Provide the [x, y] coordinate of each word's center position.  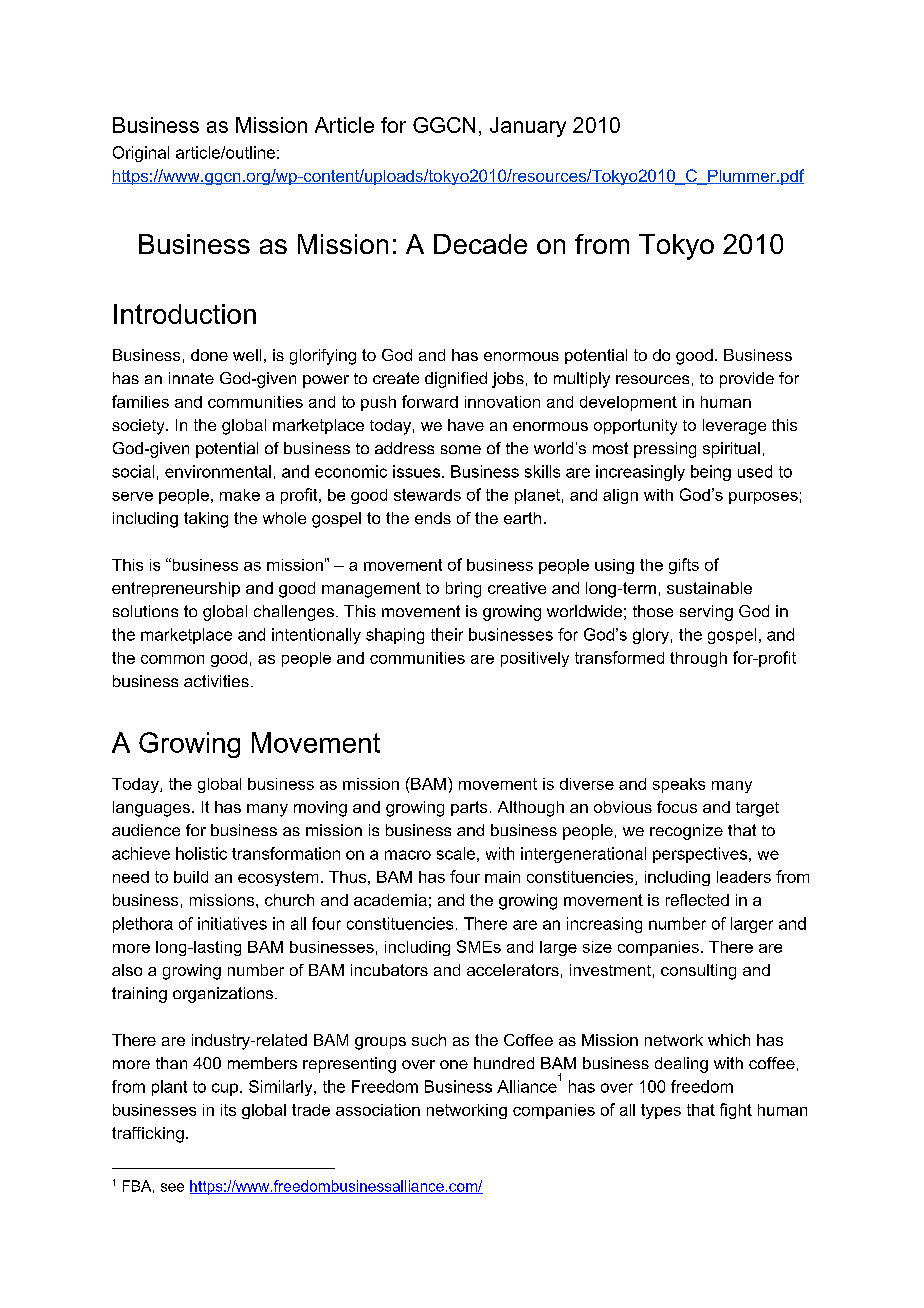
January [528, 127]
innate [191, 378]
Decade [480, 244]
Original [141, 154]
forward [430, 401]
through [698, 659]
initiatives [232, 923]
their [447, 634]
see [172, 1187]
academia [390, 900]
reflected [697, 900]
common [172, 659]
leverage [734, 427]
